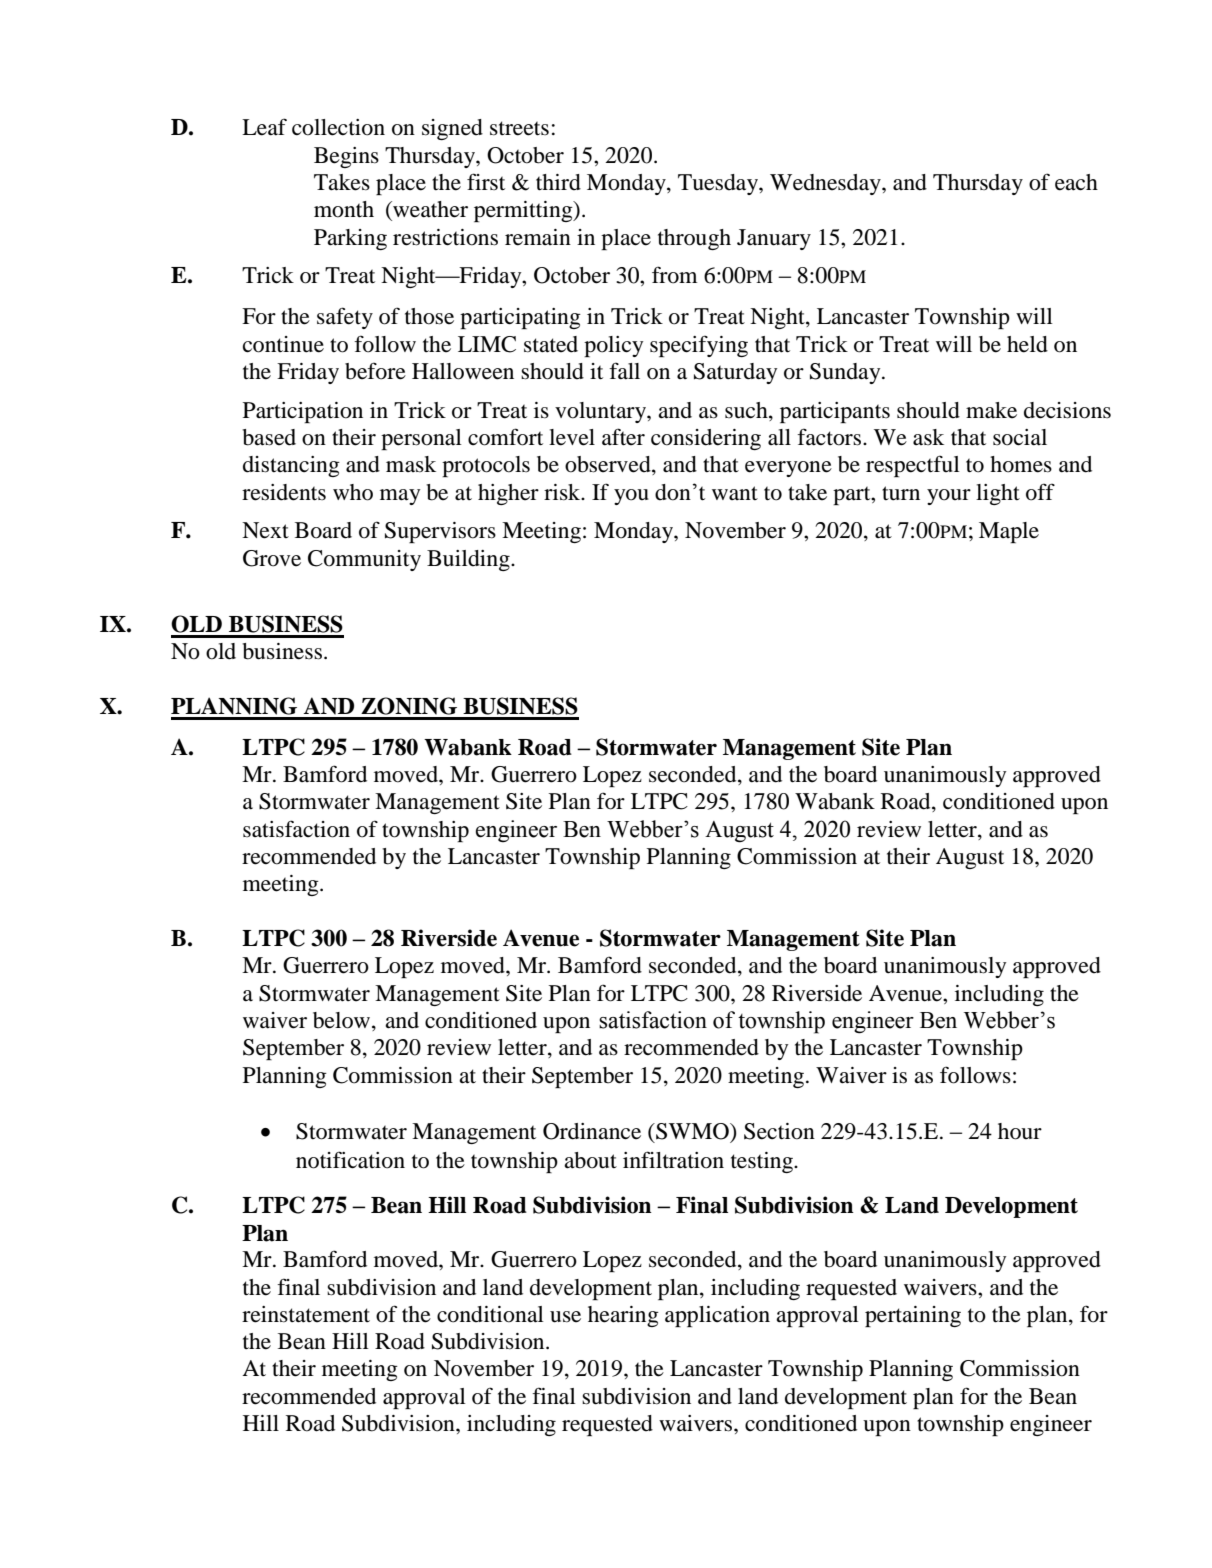 The image size is (1212, 1568). Describe the element at coordinates (694, 239) in the screenshot. I see `through` at that location.
